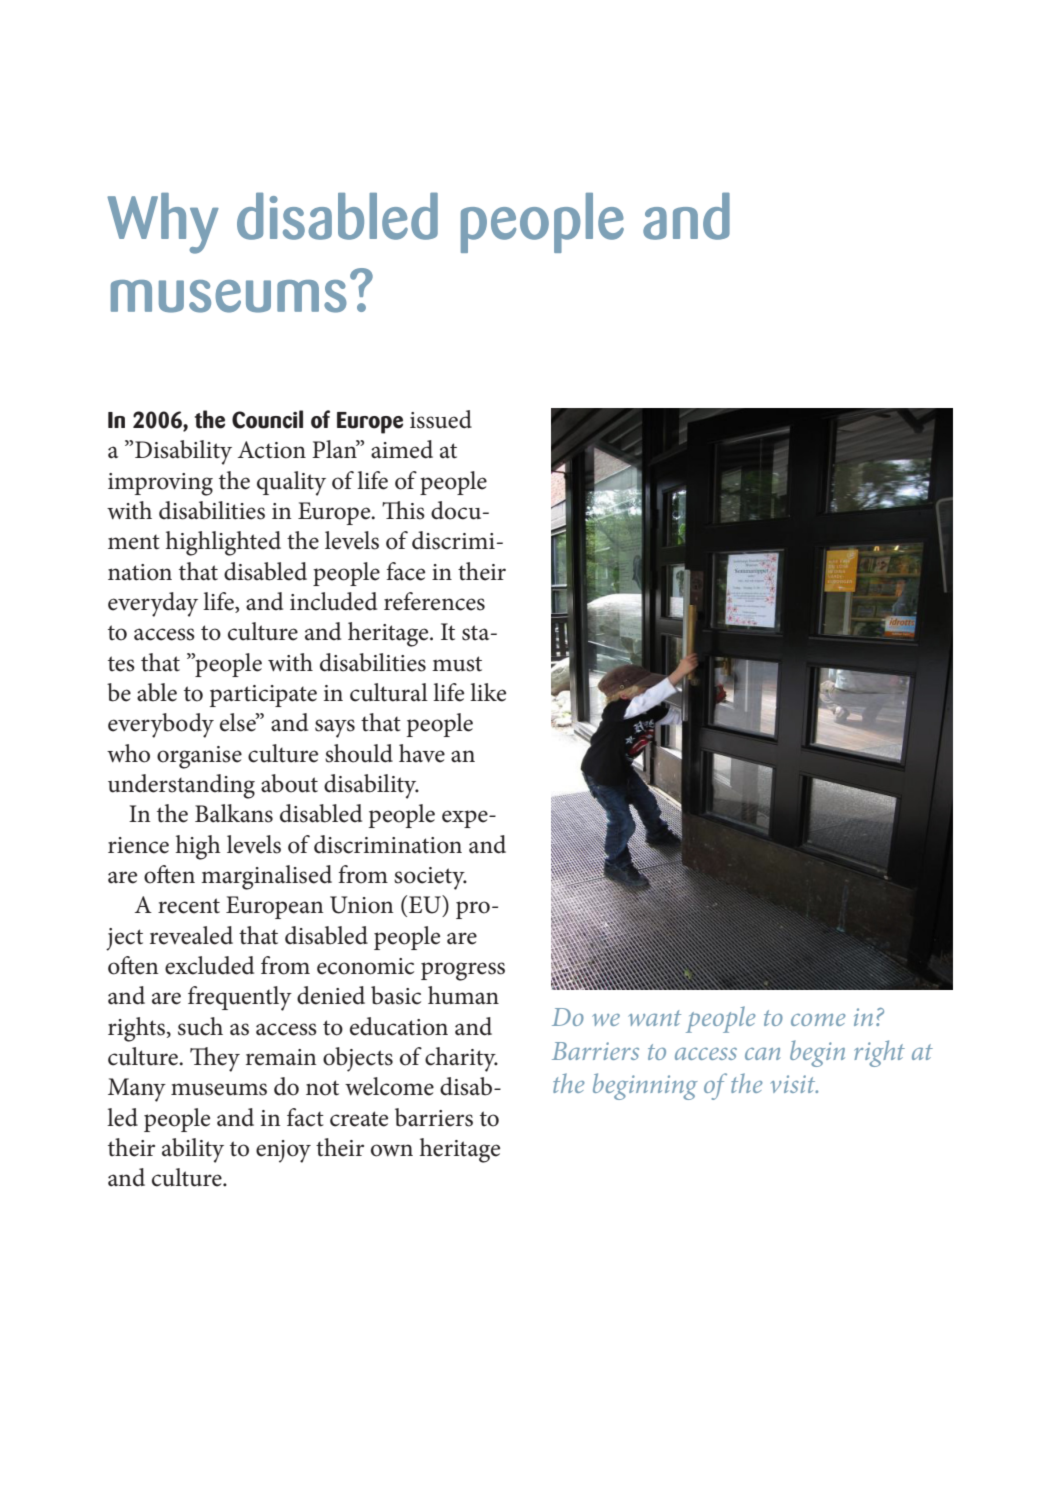 The height and width of the page is (1505, 1060). I want to click on own, so click(392, 1150).
